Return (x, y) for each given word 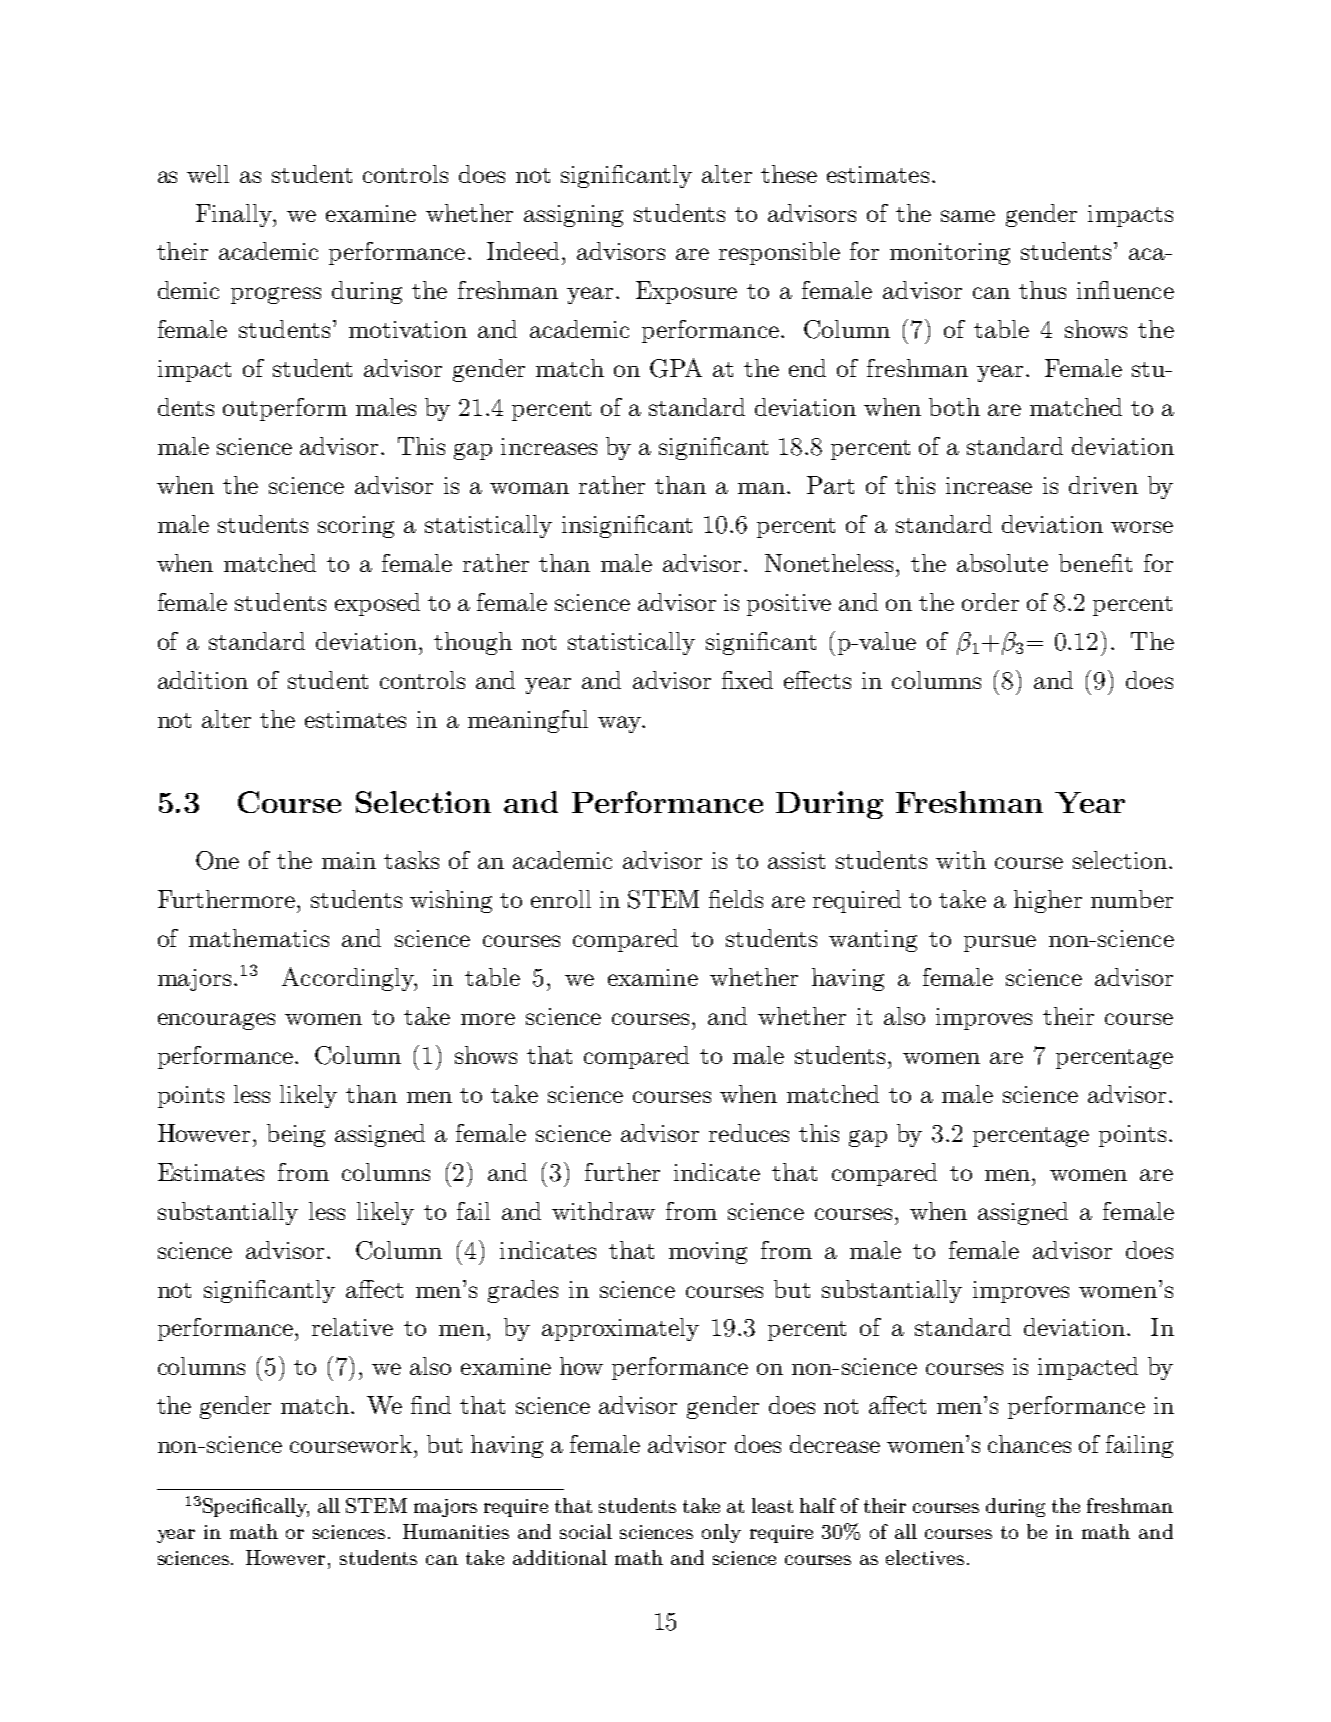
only (721, 1533)
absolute (1002, 563)
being (296, 1135)
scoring (356, 527)
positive (789, 605)
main (349, 860)
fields (736, 899)
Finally (235, 215)
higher (1048, 901)
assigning (573, 216)
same (968, 216)
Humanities (456, 1531)
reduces (749, 1133)
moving (708, 1253)
